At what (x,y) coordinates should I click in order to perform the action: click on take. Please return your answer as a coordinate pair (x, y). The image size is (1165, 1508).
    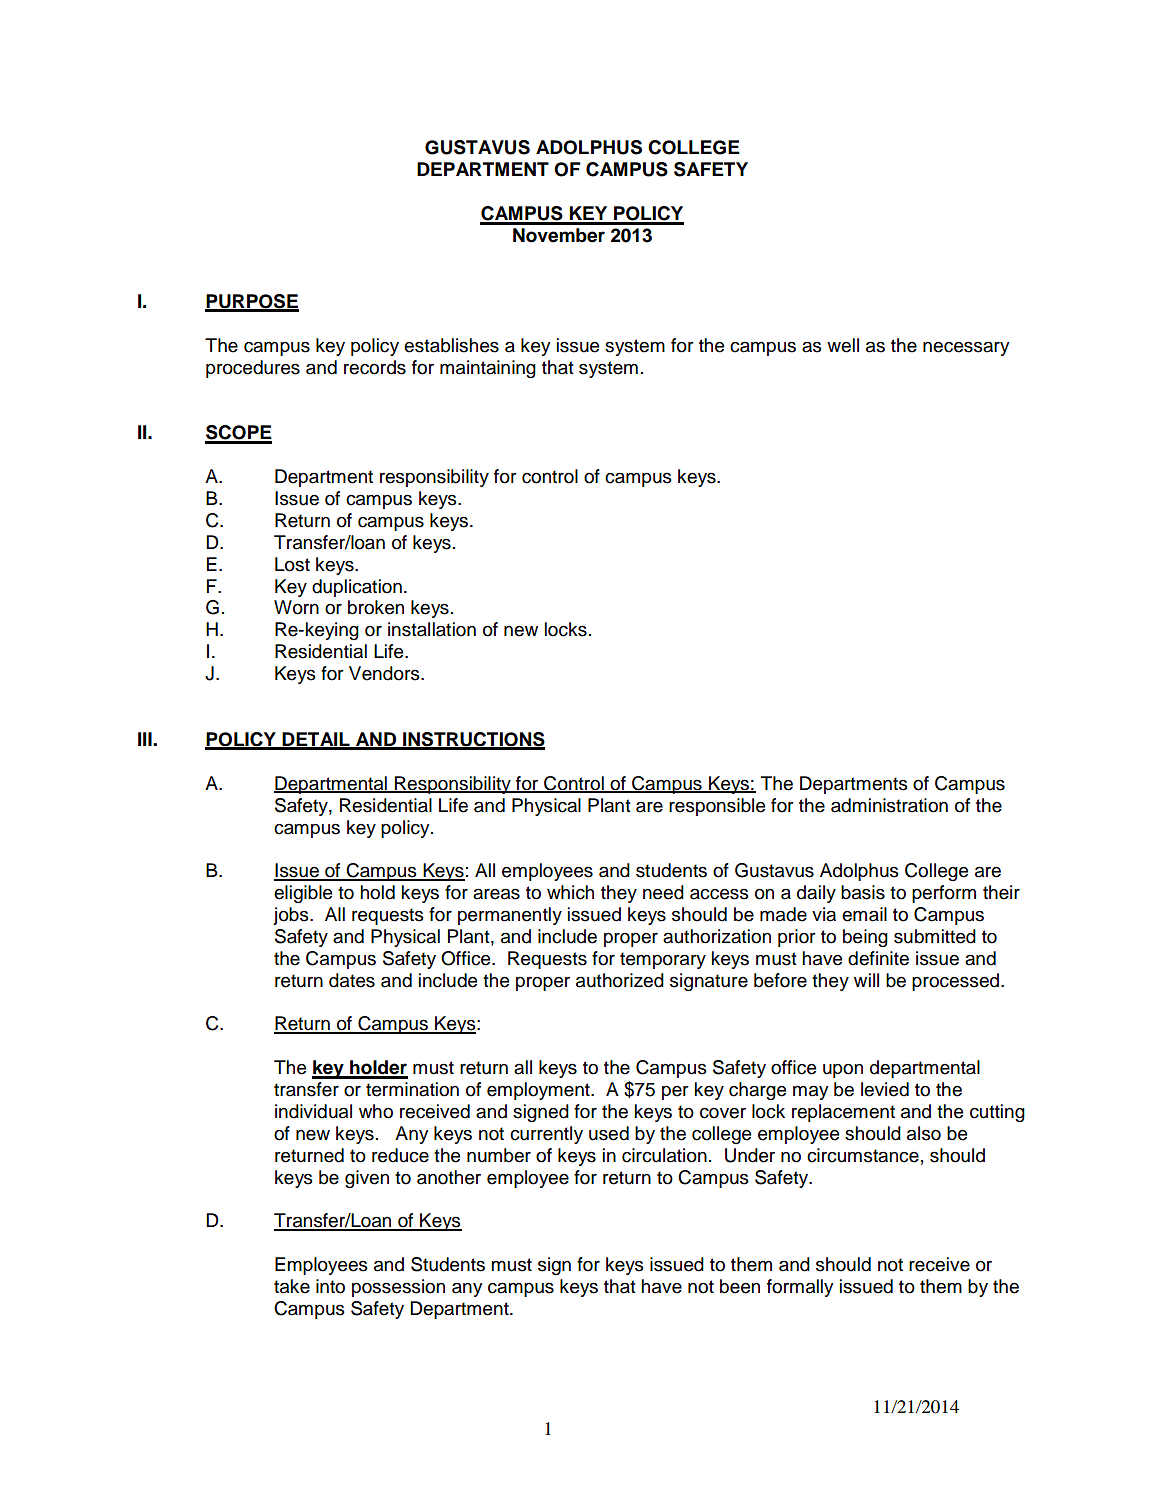
    Looking at the image, I should click on (292, 1286).
